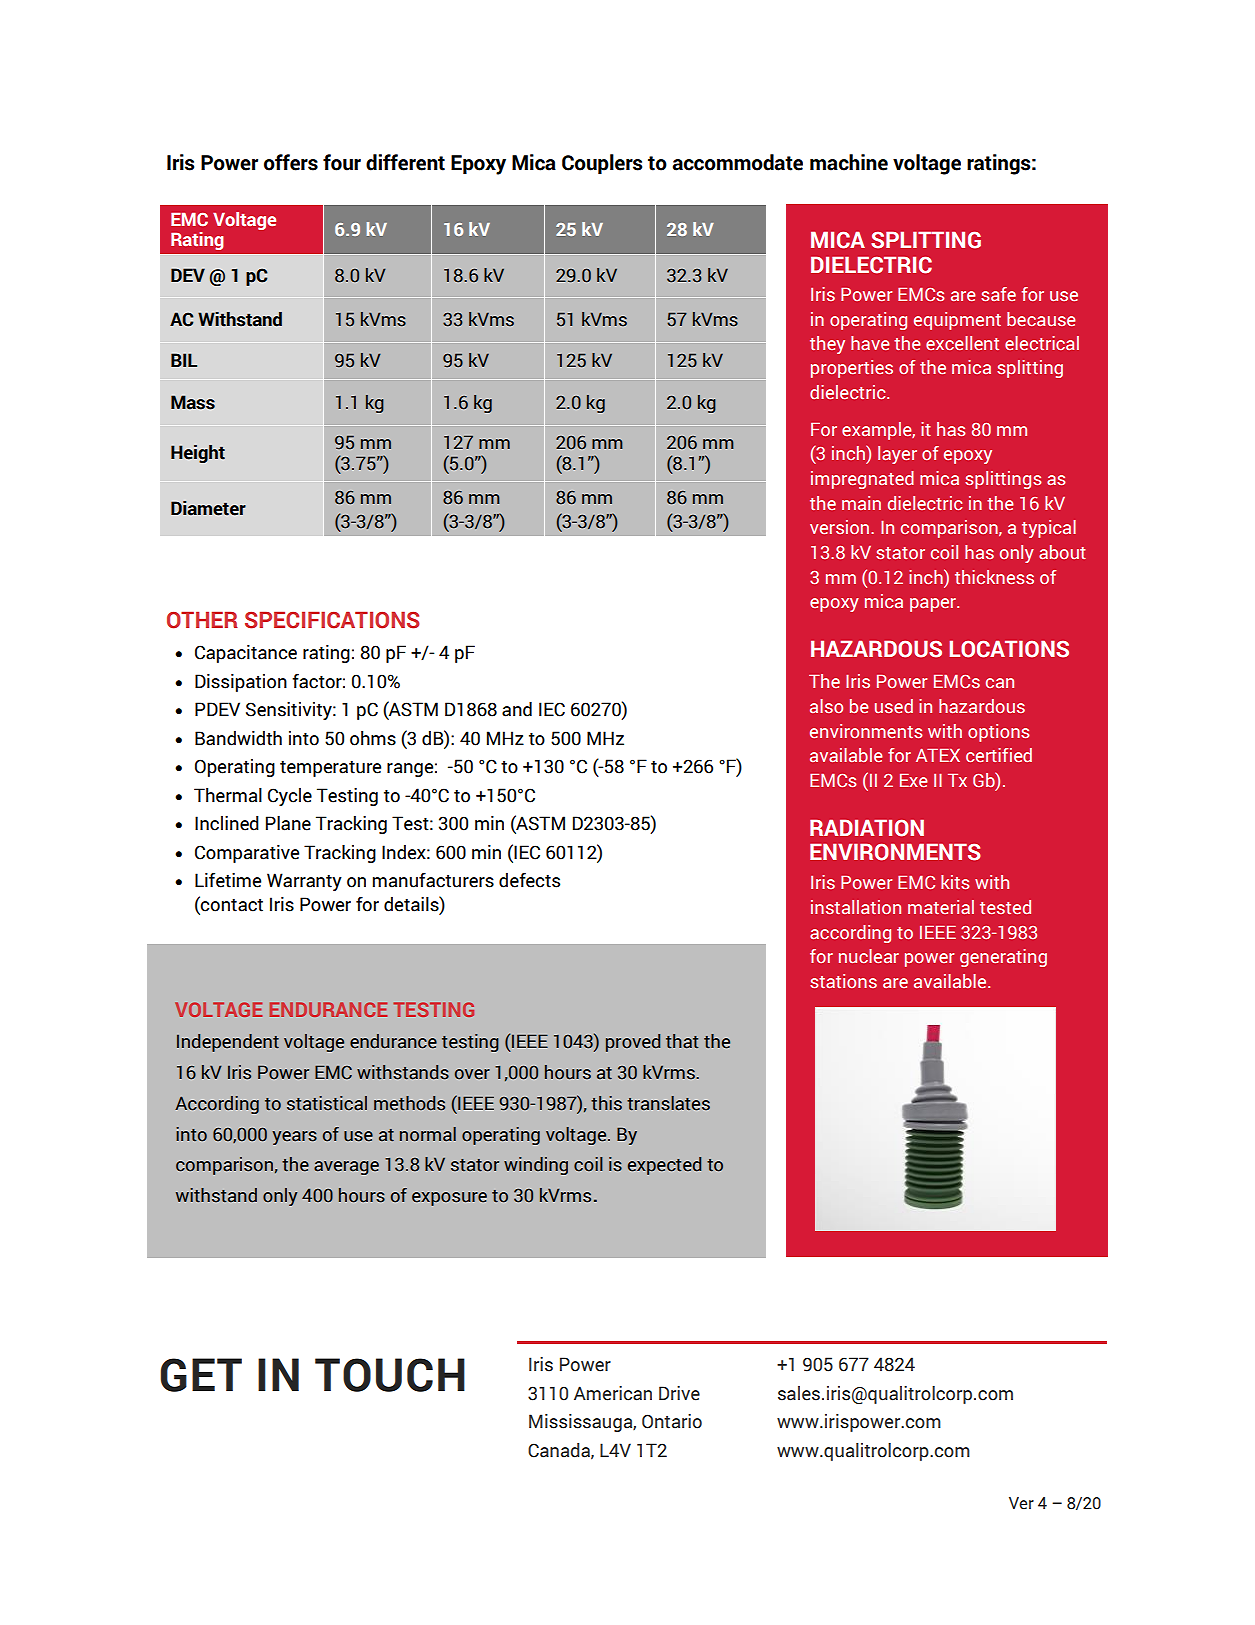  Describe the element at coordinates (294, 1138) in the image. I see `years` at that location.
